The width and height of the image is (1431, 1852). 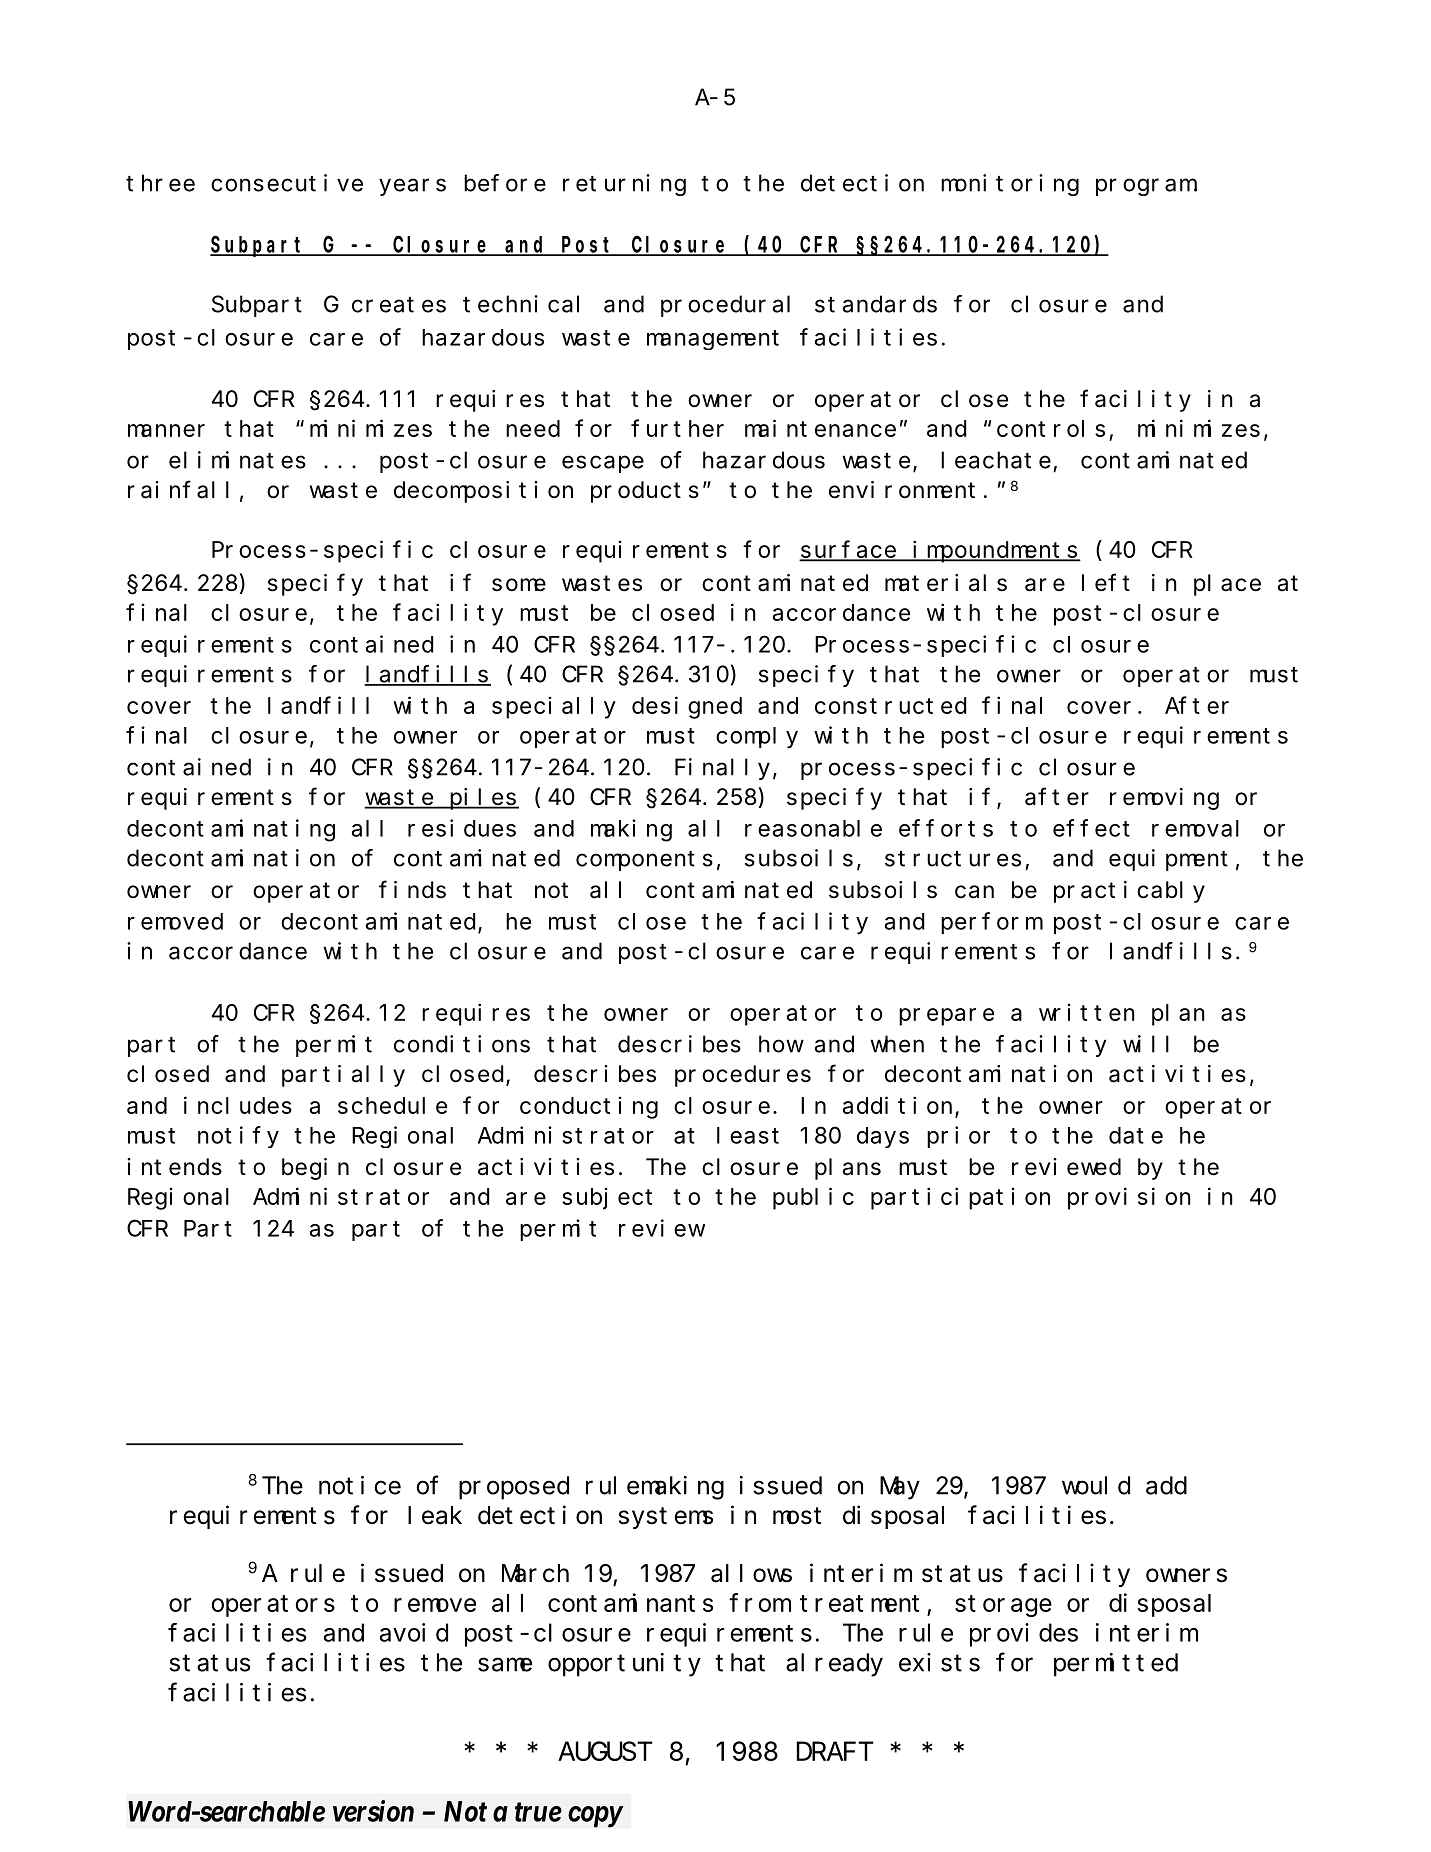 What do you see at coordinates (687, 707) in the image?
I see `designed` at bounding box center [687, 707].
